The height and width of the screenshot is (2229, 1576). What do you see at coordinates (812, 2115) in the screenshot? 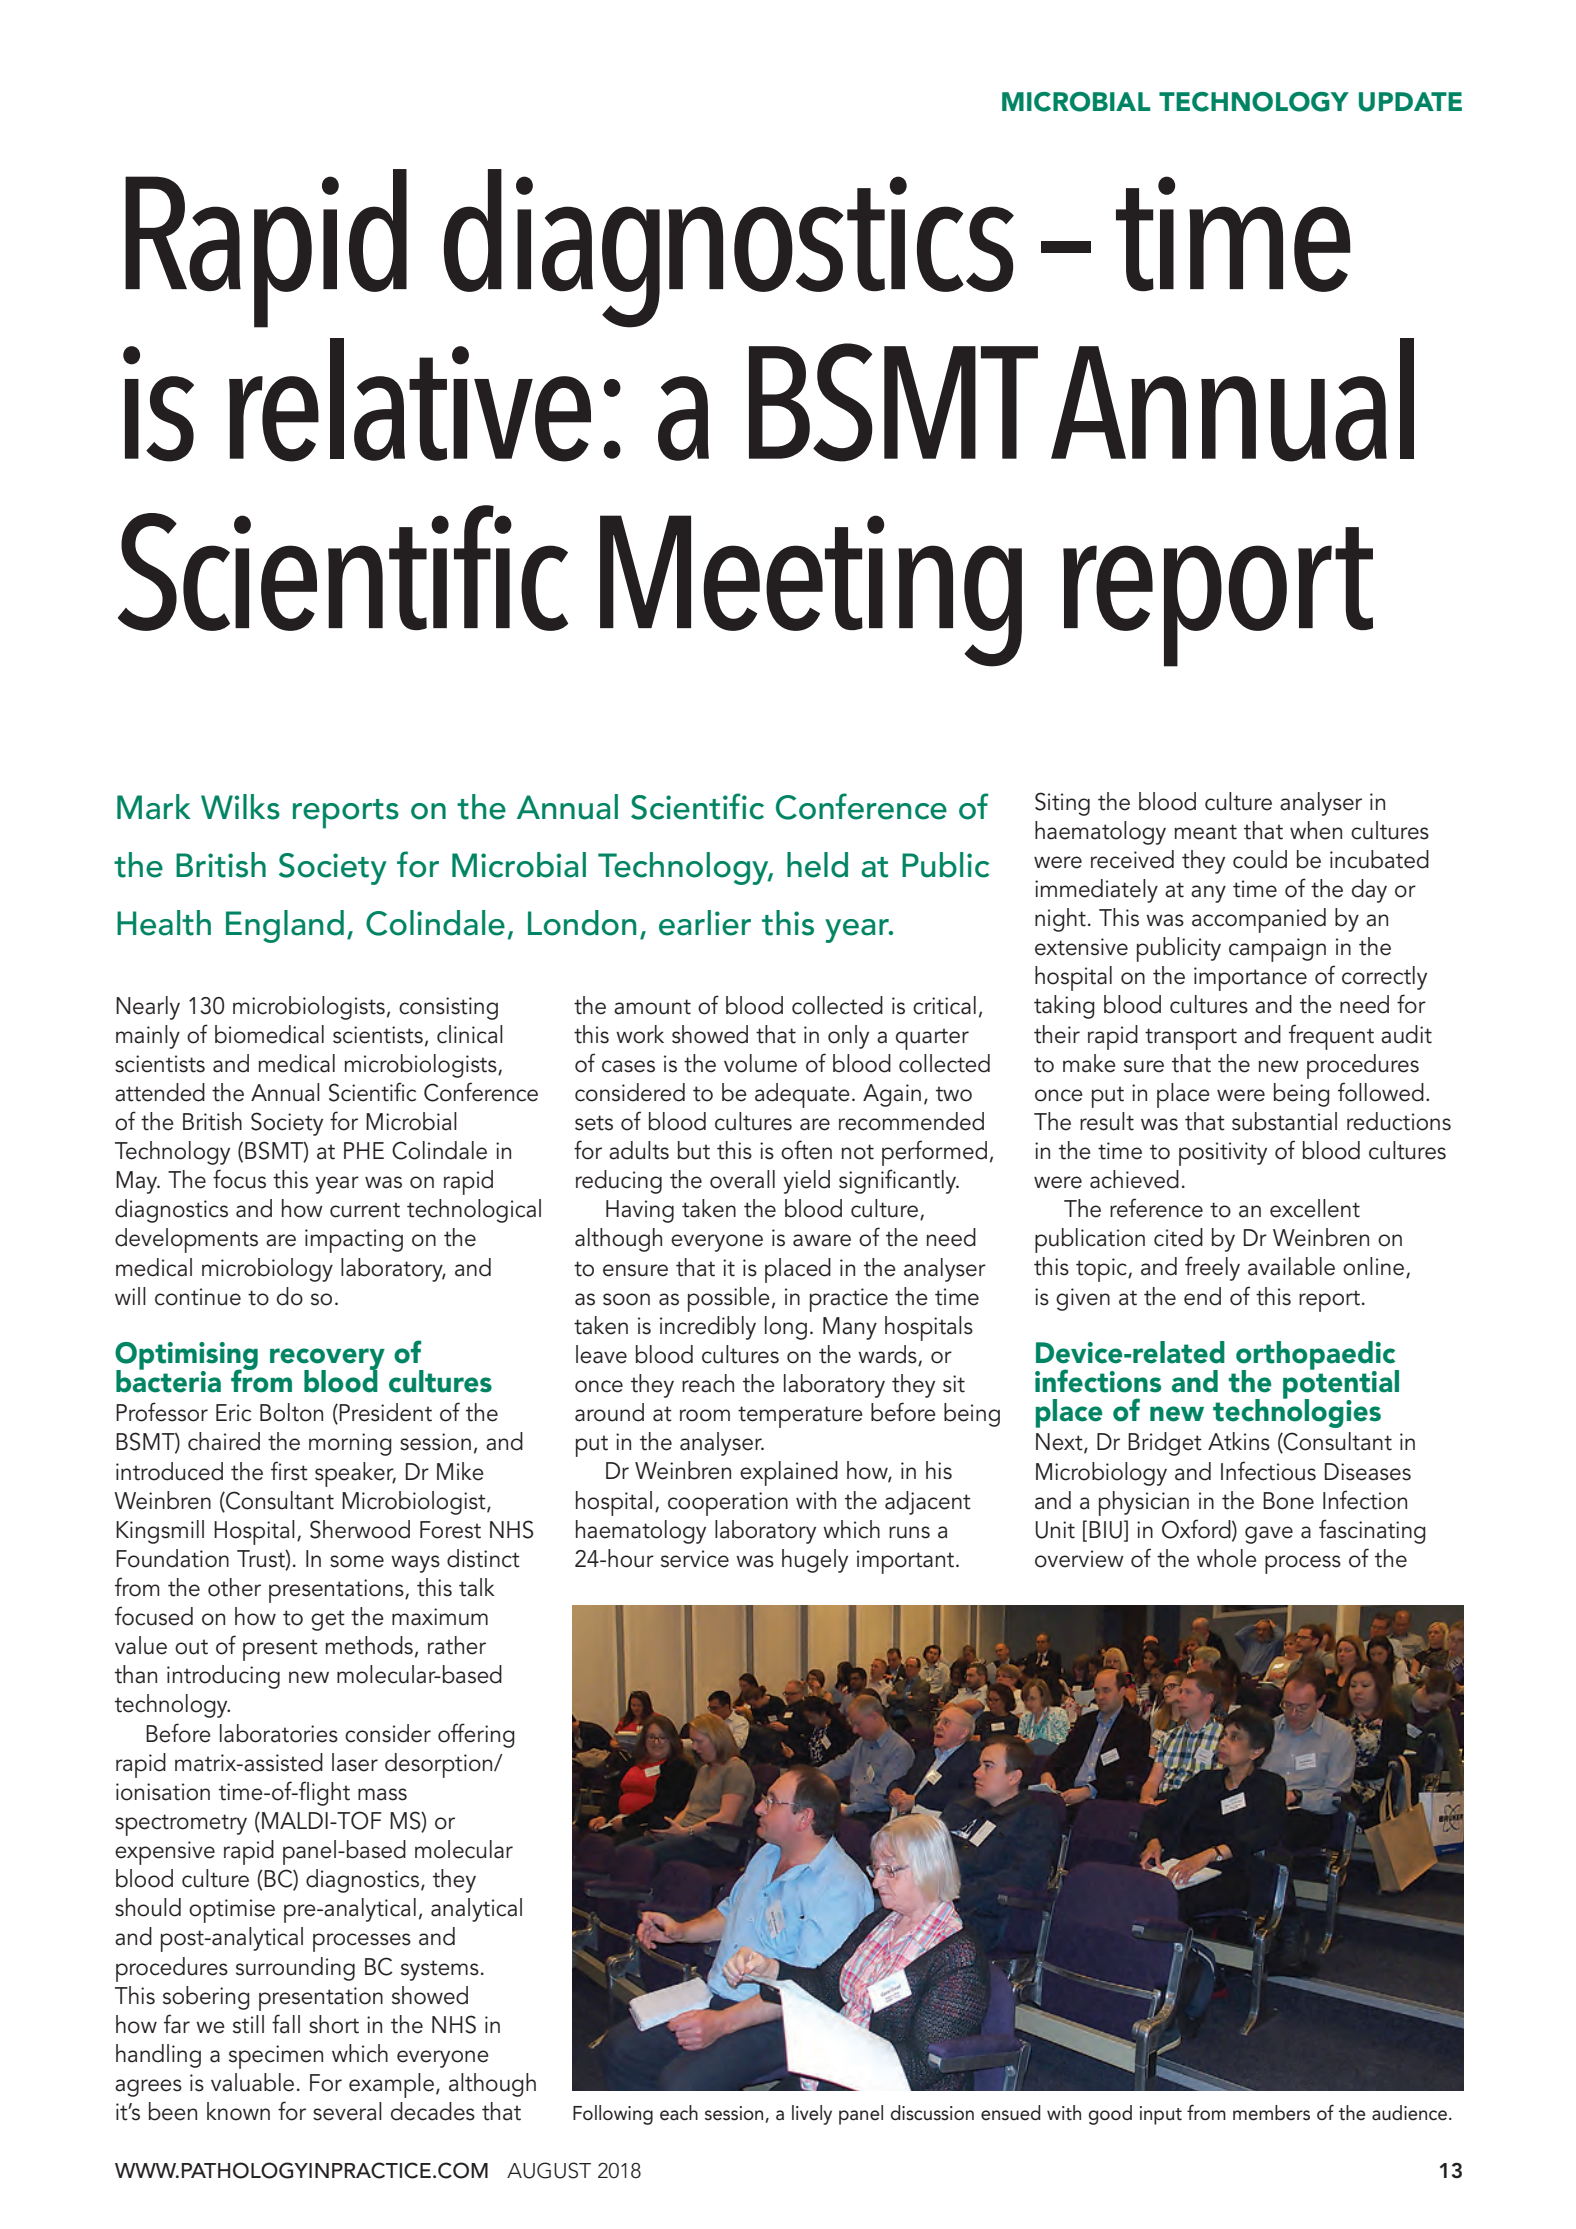
I see `lively` at bounding box center [812, 2115].
